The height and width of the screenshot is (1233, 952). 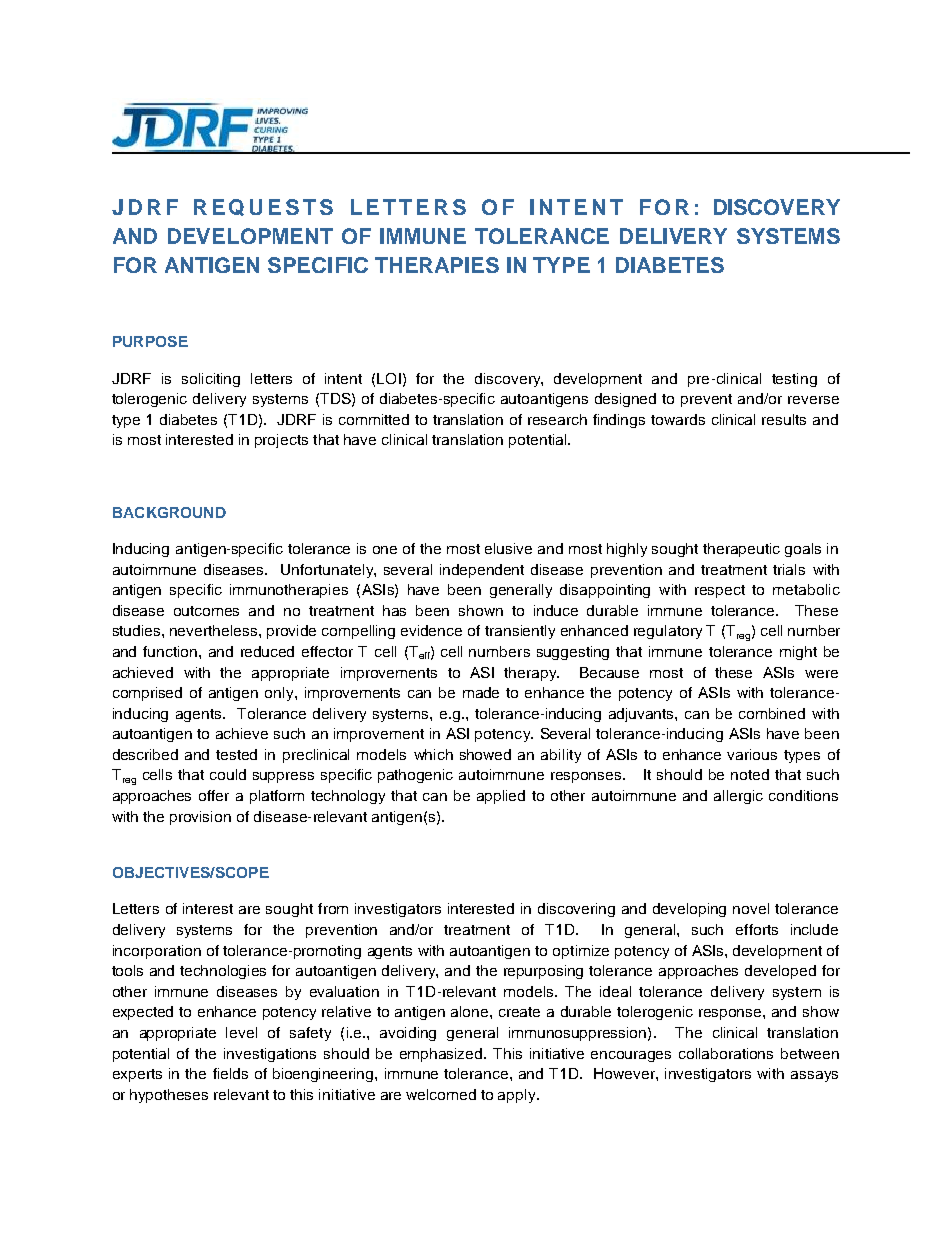 What do you see at coordinates (211, 380) in the screenshot?
I see `soliciting` at bounding box center [211, 380].
